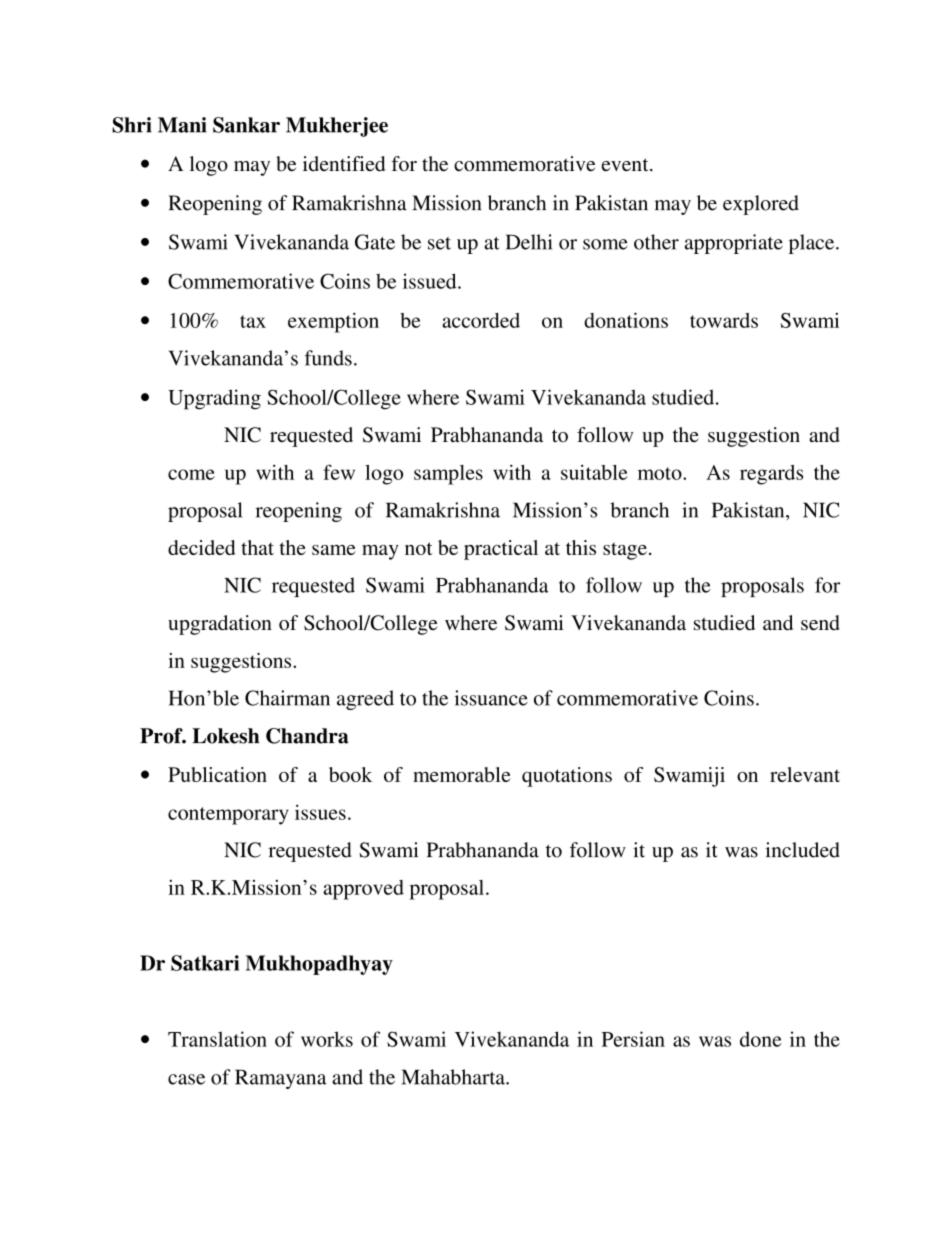 The width and height of the screenshot is (952, 1233). What do you see at coordinates (761, 1039) in the screenshot?
I see `done` at bounding box center [761, 1039].
